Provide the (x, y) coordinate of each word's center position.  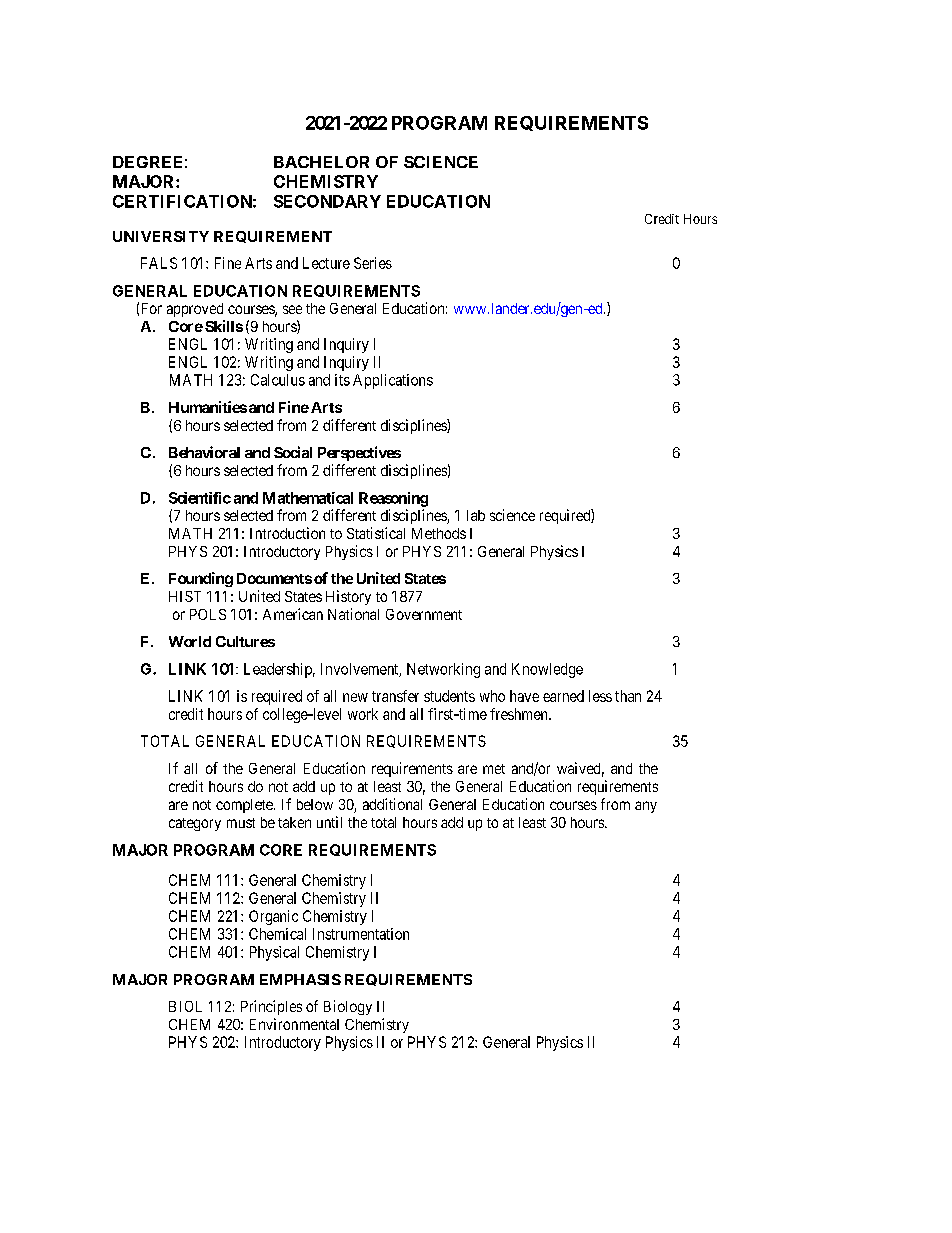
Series (373, 263)
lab (476, 515)
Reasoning (393, 499)
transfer (395, 696)
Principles (271, 1007)
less (600, 696)
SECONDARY (327, 201)
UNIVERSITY (161, 236)
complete (245, 806)
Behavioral (204, 452)
